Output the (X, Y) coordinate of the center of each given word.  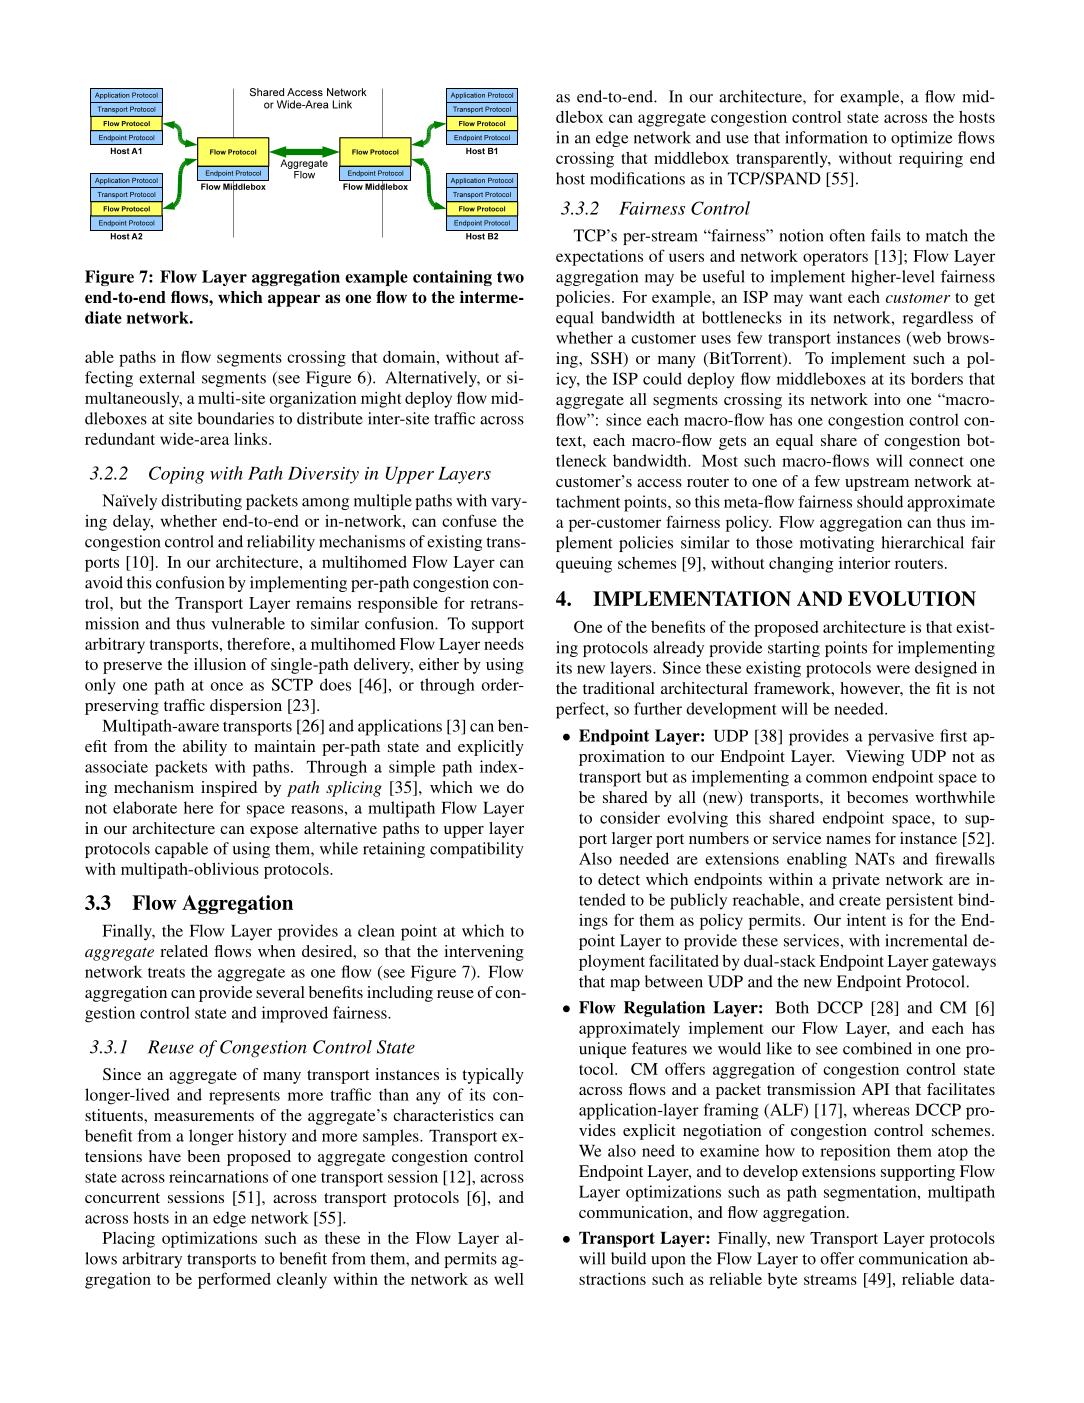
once (226, 686)
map (625, 985)
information (826, 137)
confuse (469, 520)
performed (234, 1280)
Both (792, 1007)
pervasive (901, 737)
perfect (581, 710)
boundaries (236, 418)
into (887, 399)
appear (294, 300)
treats (166, 972)
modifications (637, 178)
